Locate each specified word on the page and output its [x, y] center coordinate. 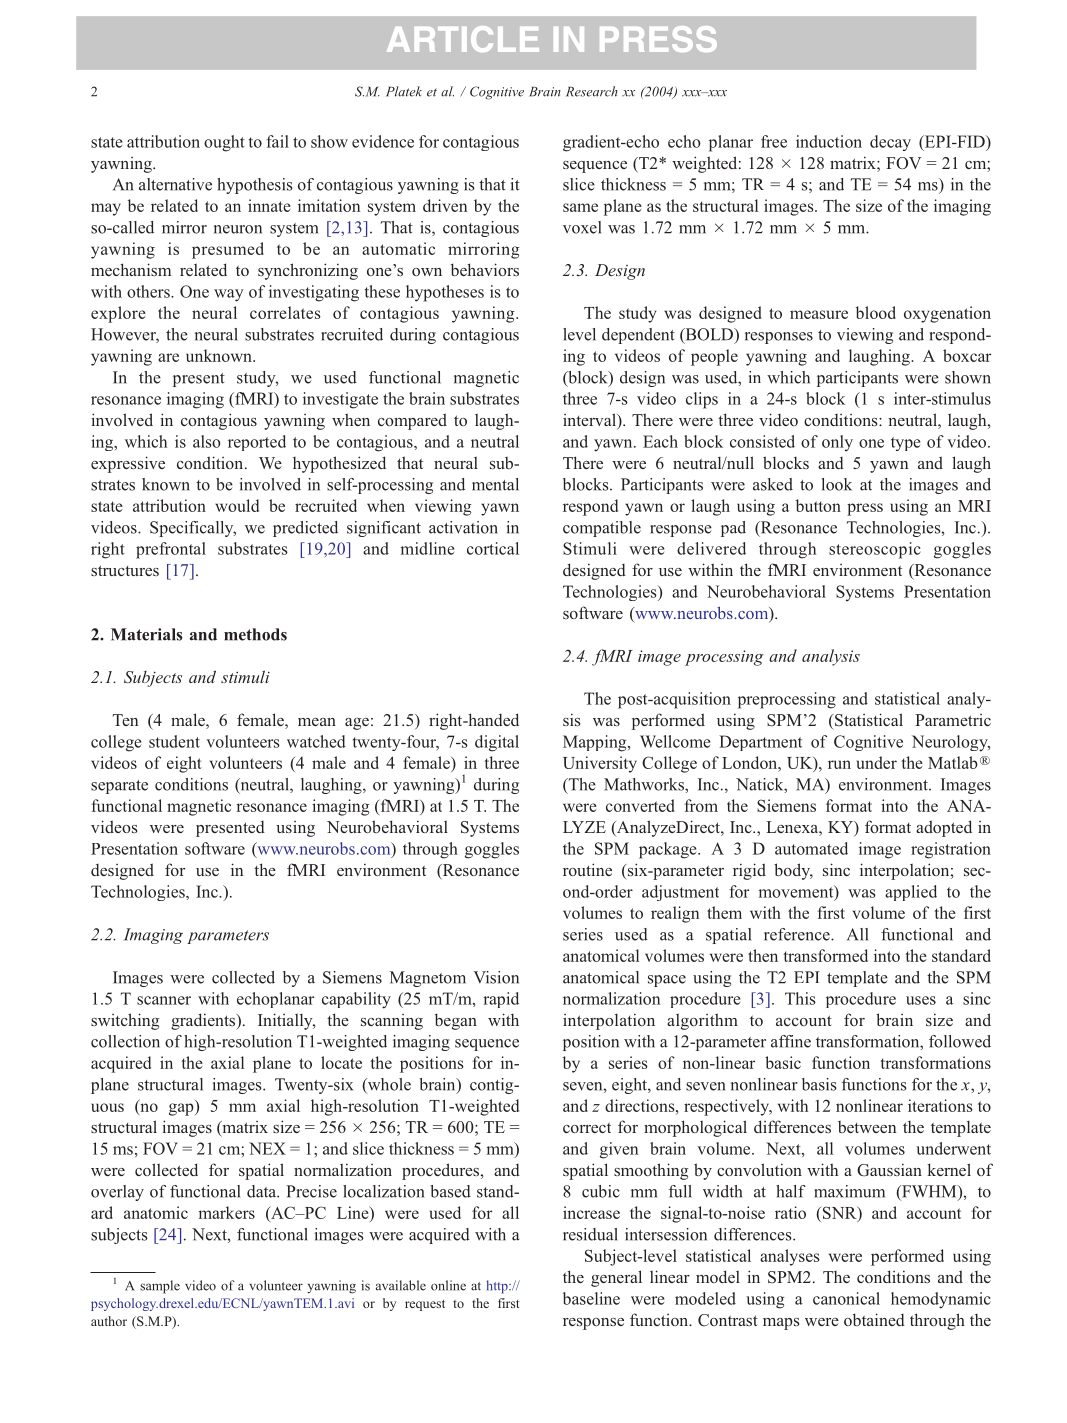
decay [890, 143]
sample [160, 1287]
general [616, 1278]
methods [255, 634]
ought [224, 143]
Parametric [953, 720]
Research [592, 91]
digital [497, 743]
